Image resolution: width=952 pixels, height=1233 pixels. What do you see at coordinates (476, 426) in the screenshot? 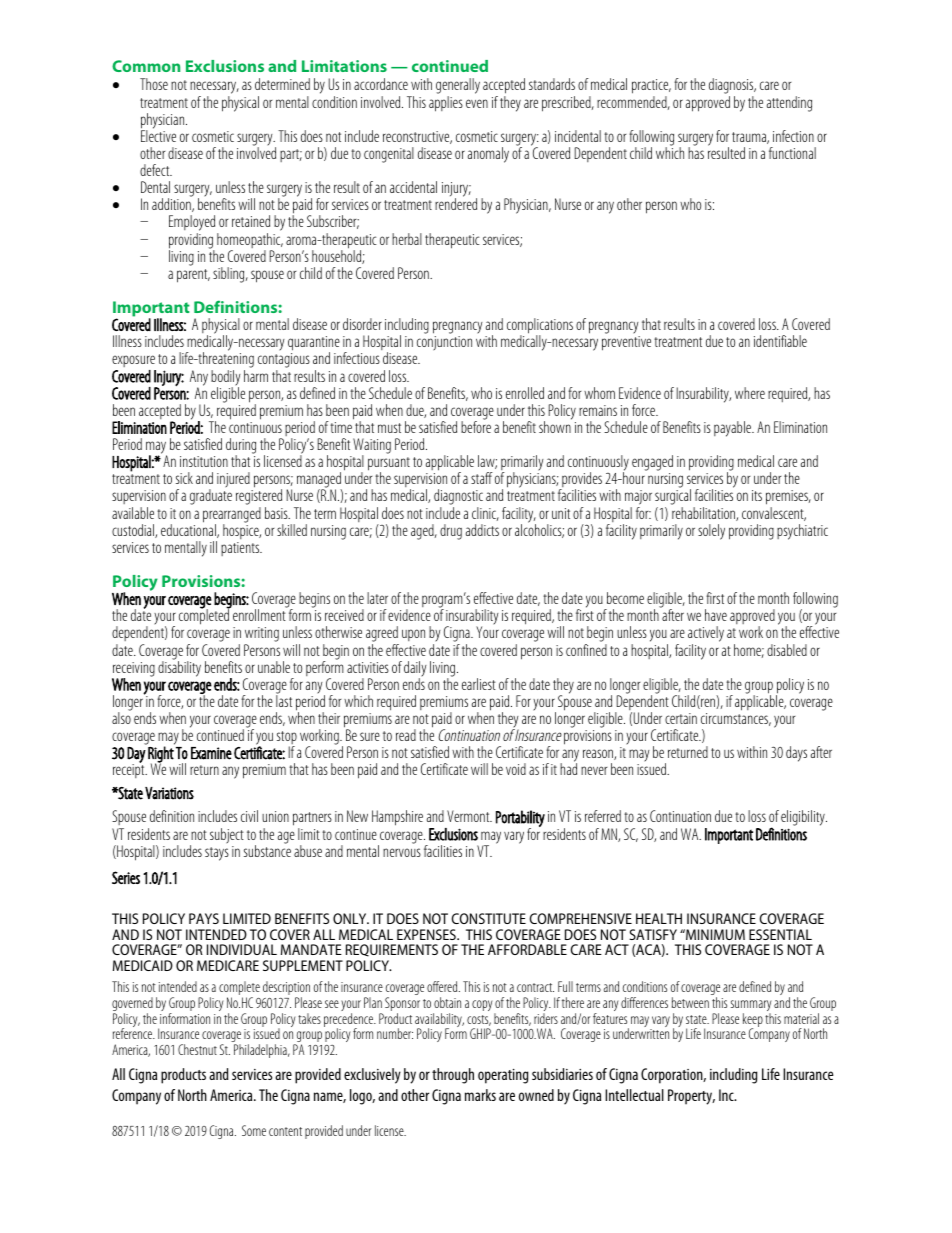
I see `before` at bounding box center [476, 426].
